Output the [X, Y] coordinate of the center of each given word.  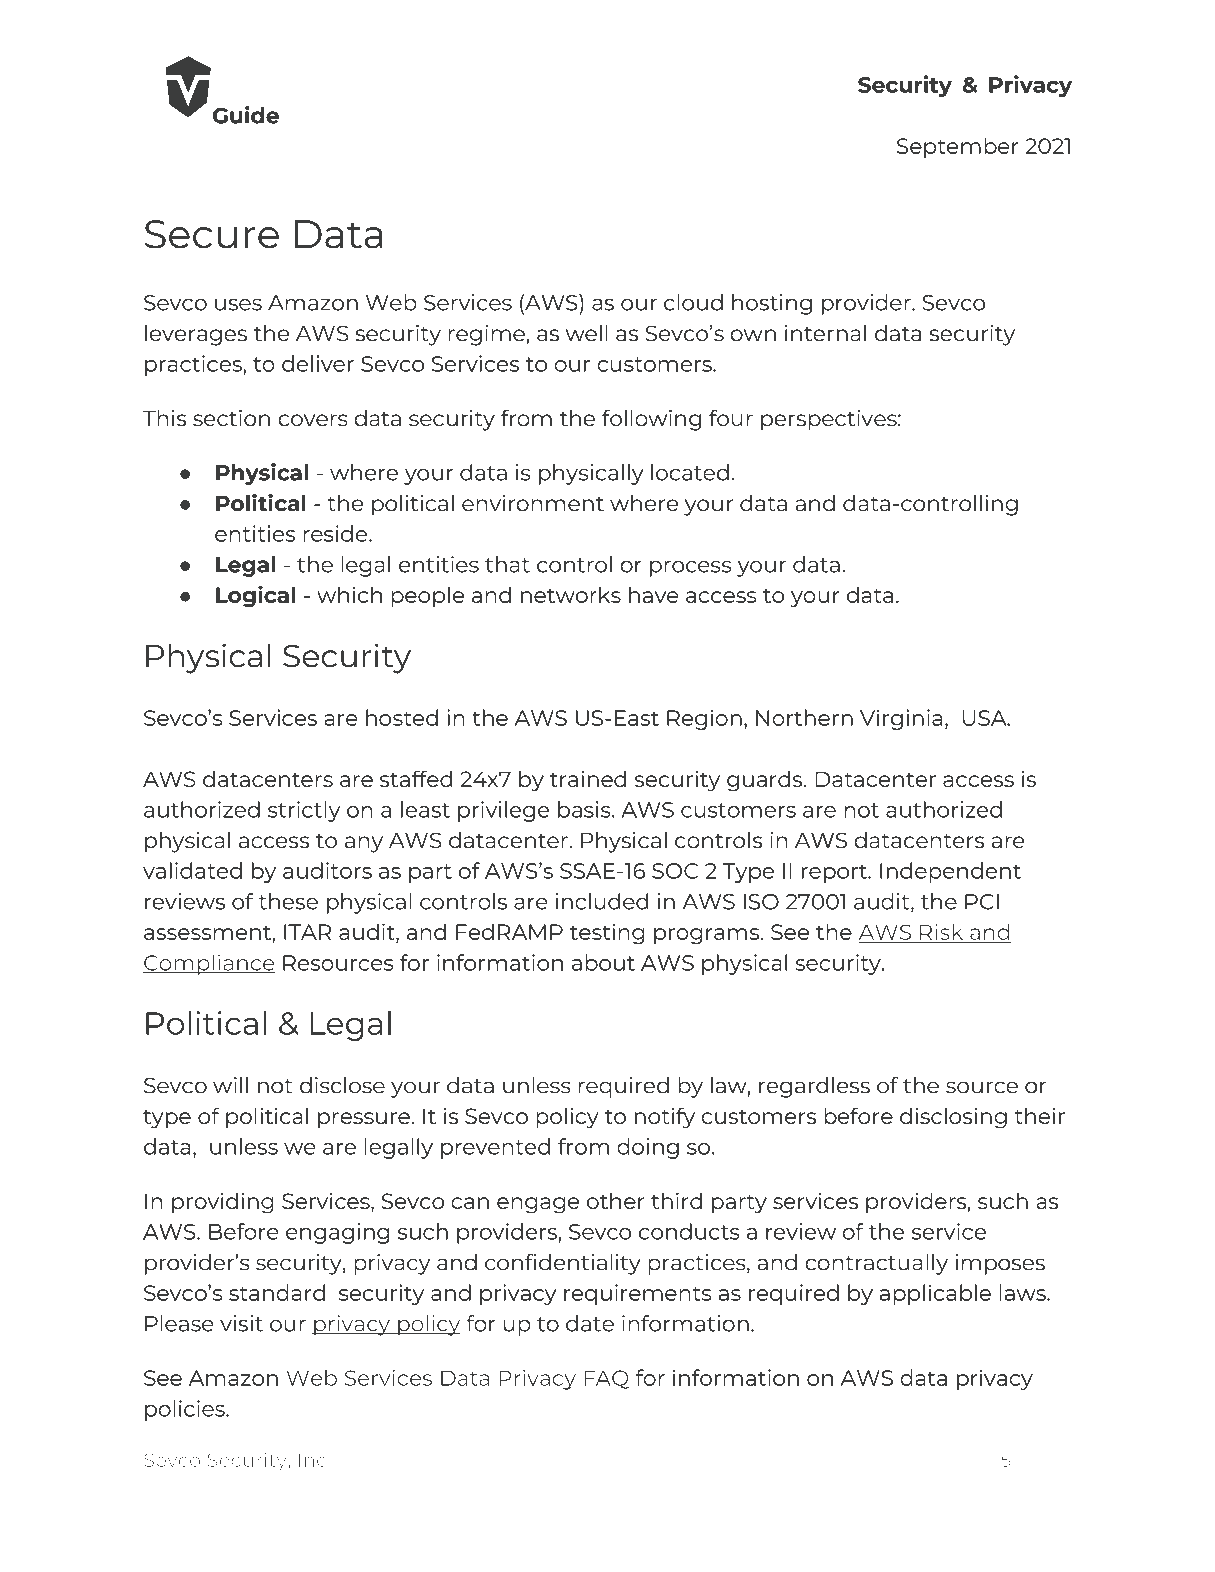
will [230, 1085]
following [651, 420]
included [601, 901]
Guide [246, 115]
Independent [950, 872]
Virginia [901, 719]
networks [571, 594]
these [288, 901]
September [957, 147]
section [231, 418]
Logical [256, 596]
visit [241, 1323]
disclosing [953, 1118]
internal [825, 333]
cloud [693, 302]
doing [648, 1148]
